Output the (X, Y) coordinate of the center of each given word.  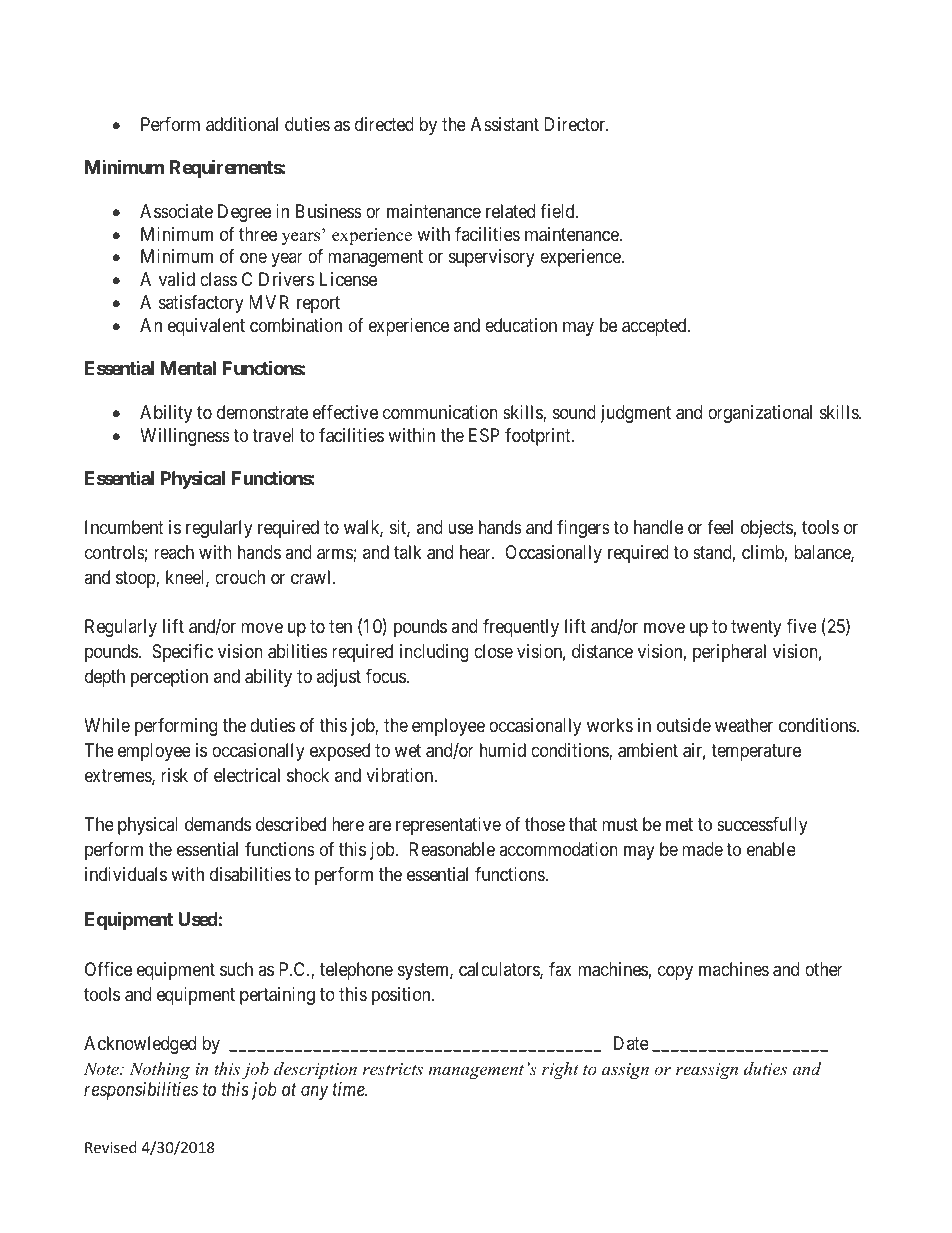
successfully (762, 826)
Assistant (505, 124)
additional (242, 124)
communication (440, 412)
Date (631, 1043)
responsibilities (141, 1091)
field (558, 211)
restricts (392, 1069)
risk (174, 775)
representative (448, 826)
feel (720, 527)
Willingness (185, 437)
